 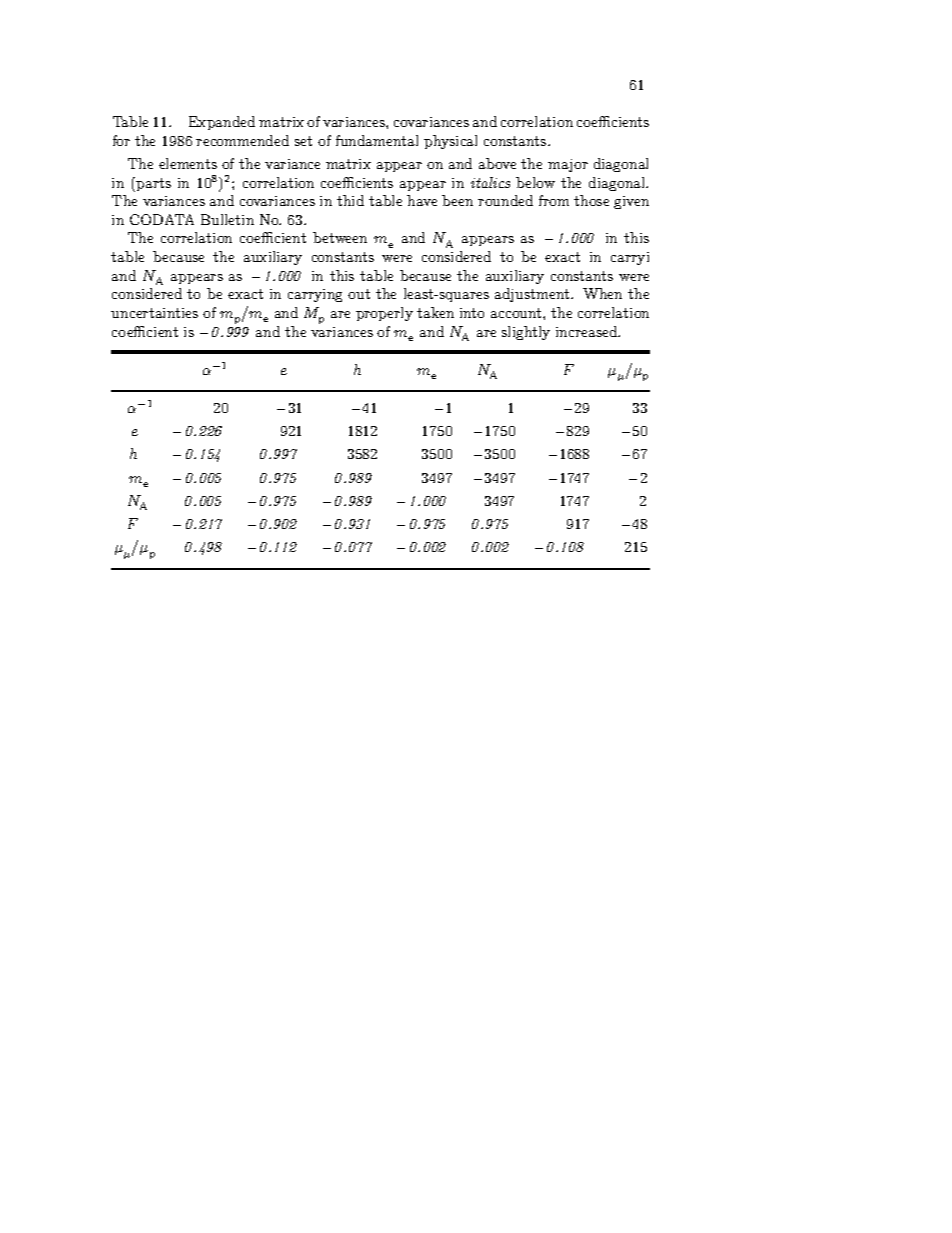 What do you see at coordinates (450, 142) in the page?
I see `physical` at bounding box center [450, 142].
